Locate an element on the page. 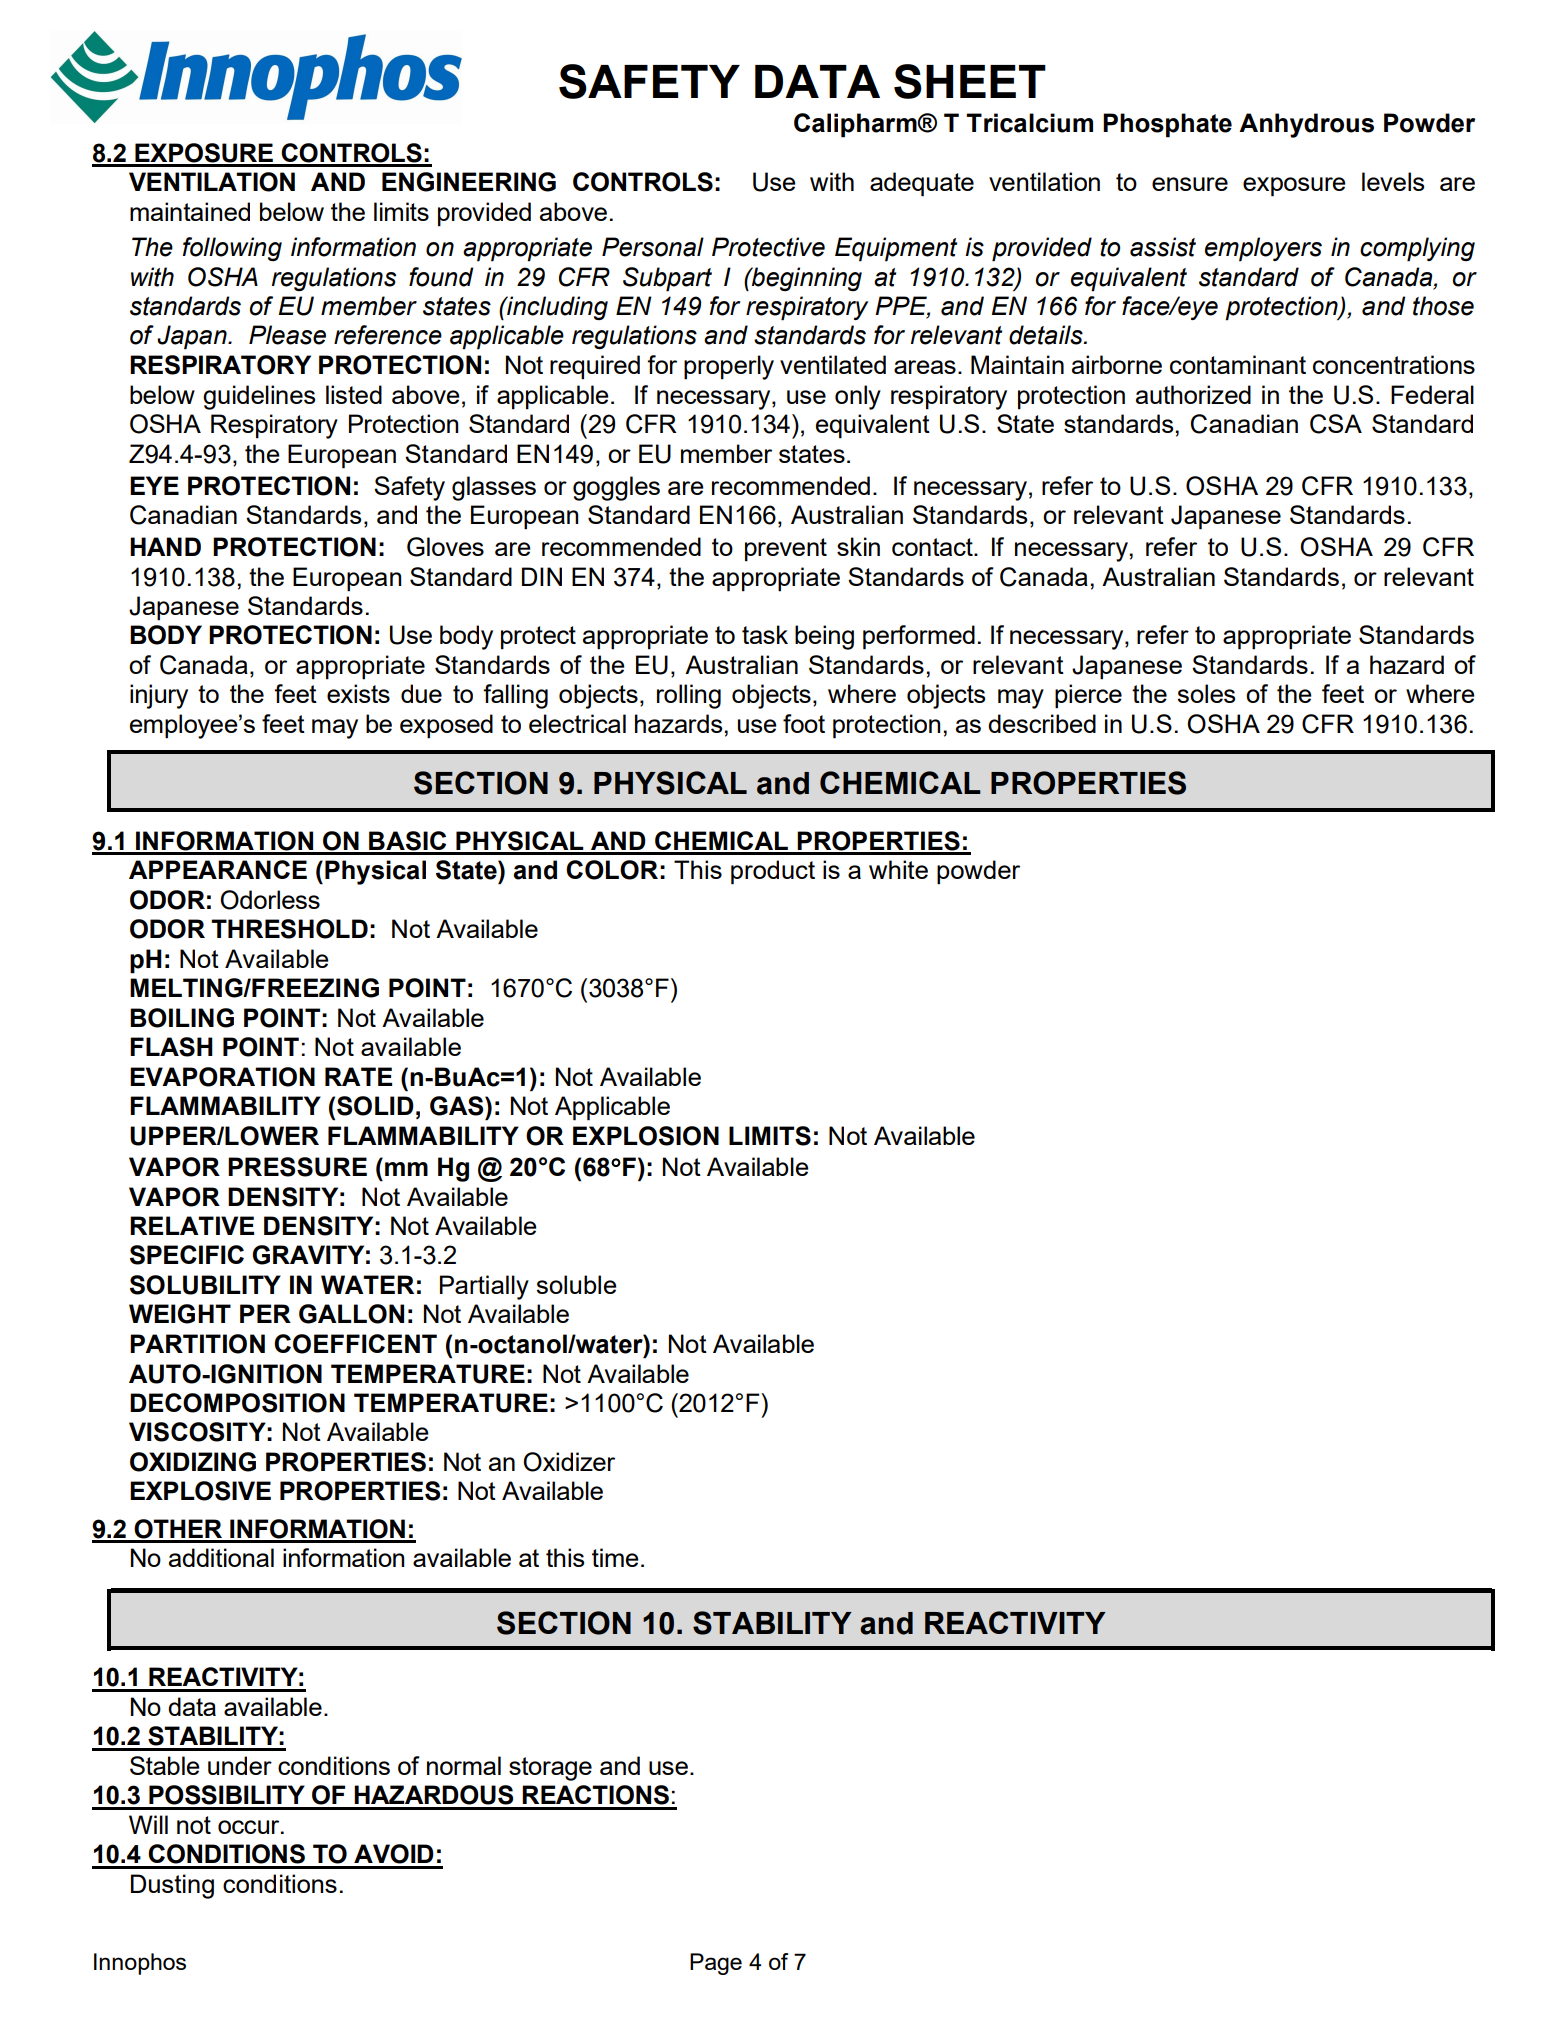 The image size is (1568, 2030). Dusting is located at coordinates (172, 1886).
